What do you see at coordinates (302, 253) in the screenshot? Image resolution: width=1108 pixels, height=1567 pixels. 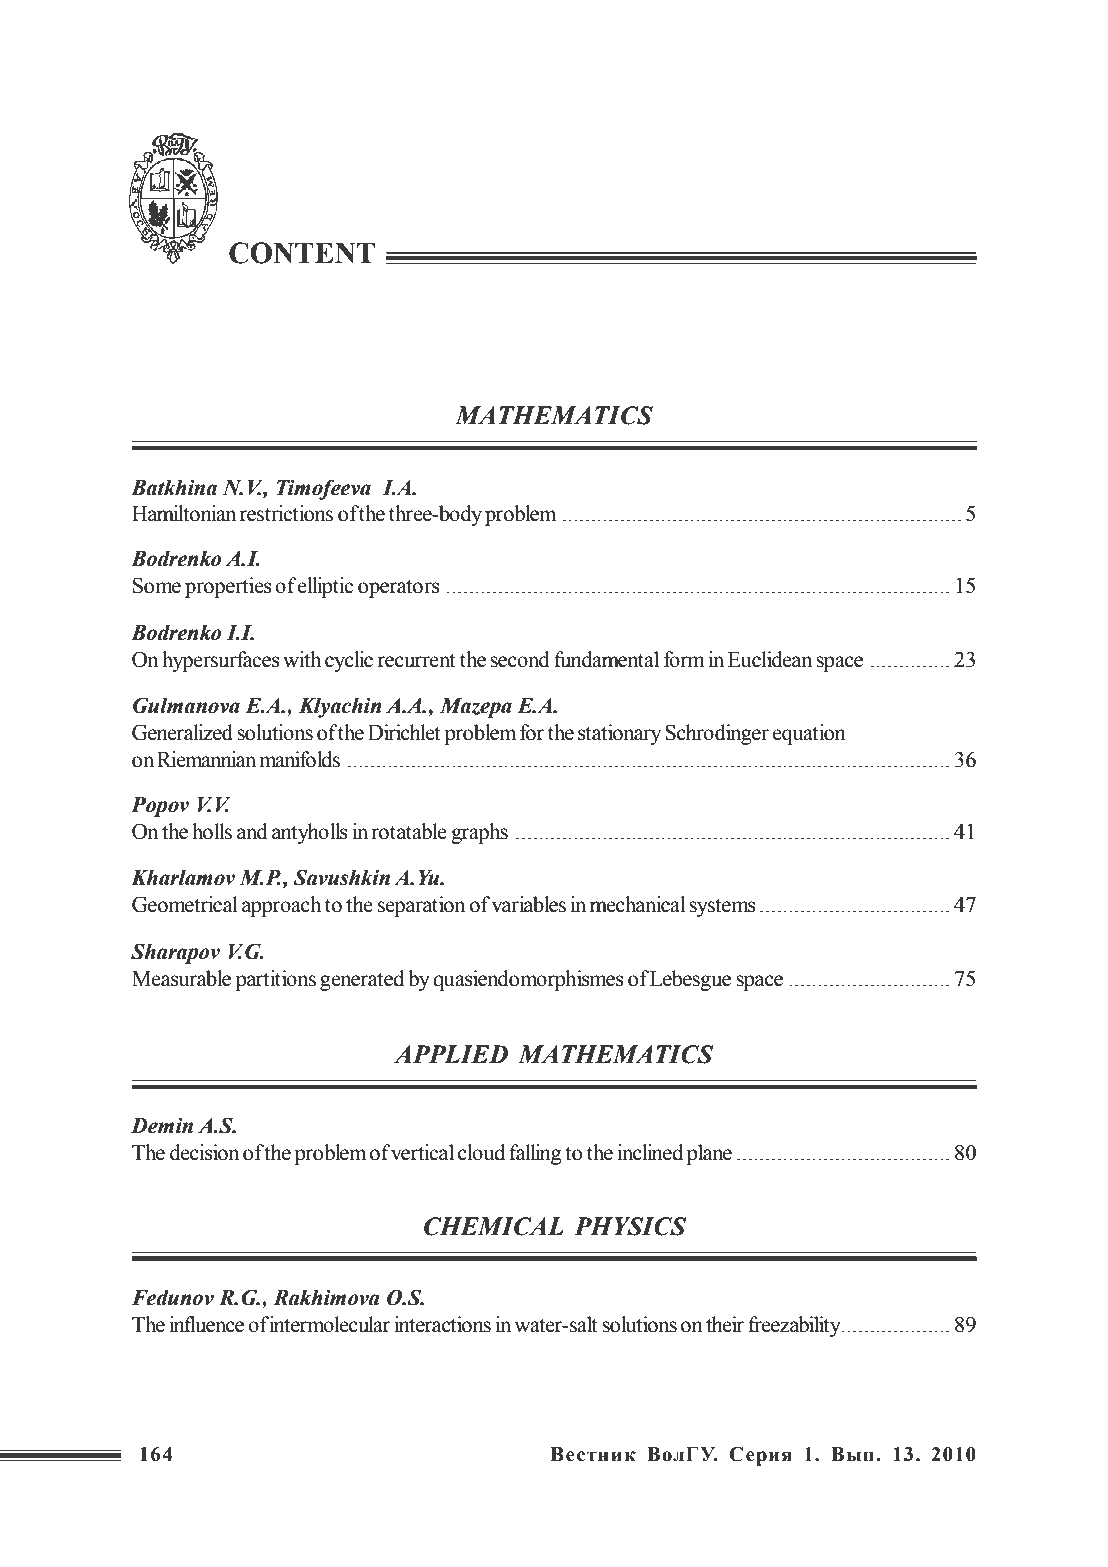 I see `CONTENT` at bounding box center [302, 253].
